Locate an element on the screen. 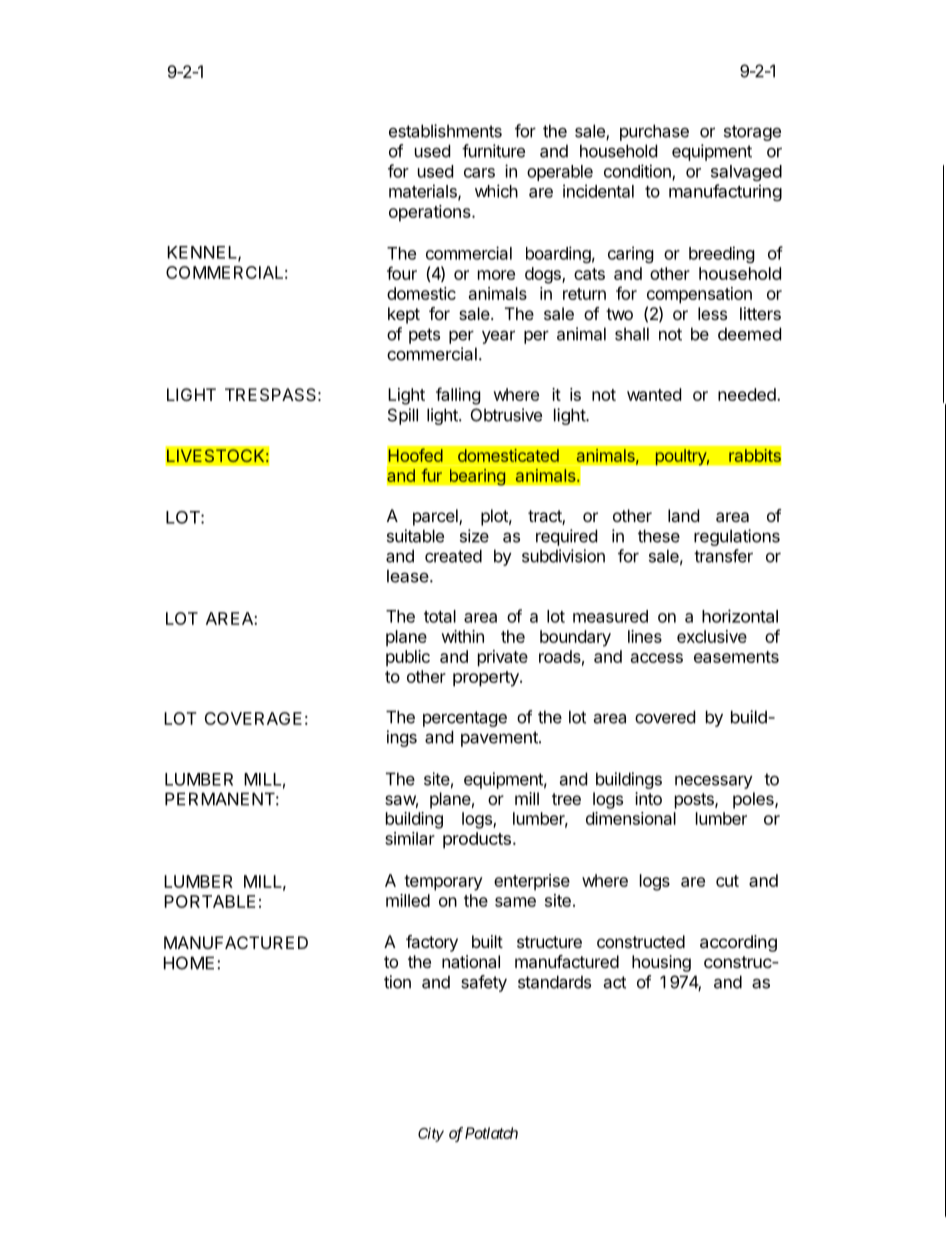 The height and width of the screenshot is (1233, 952). manufacturing is located at coordinates (725, 192).
